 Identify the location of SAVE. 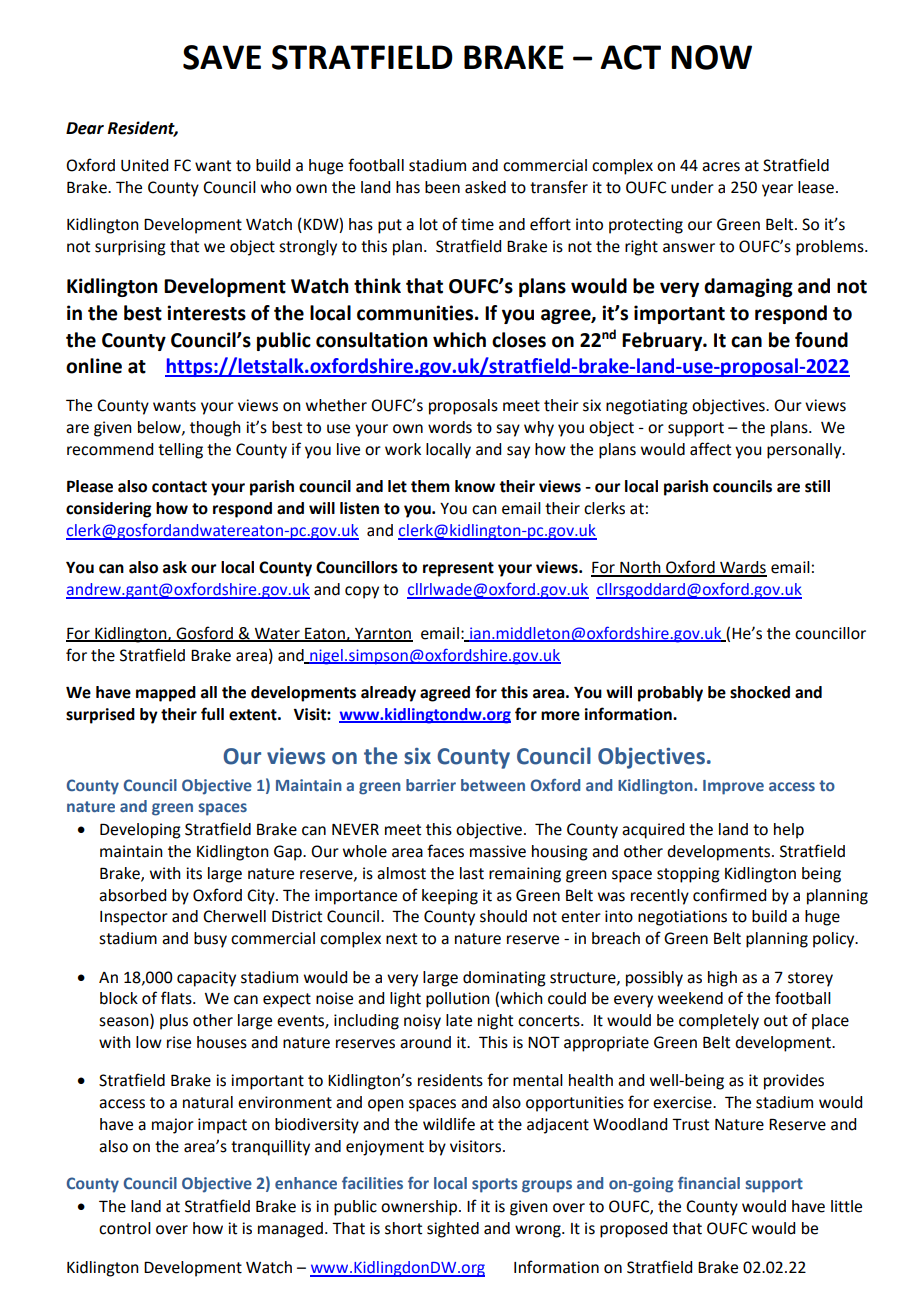
(222, 57).
